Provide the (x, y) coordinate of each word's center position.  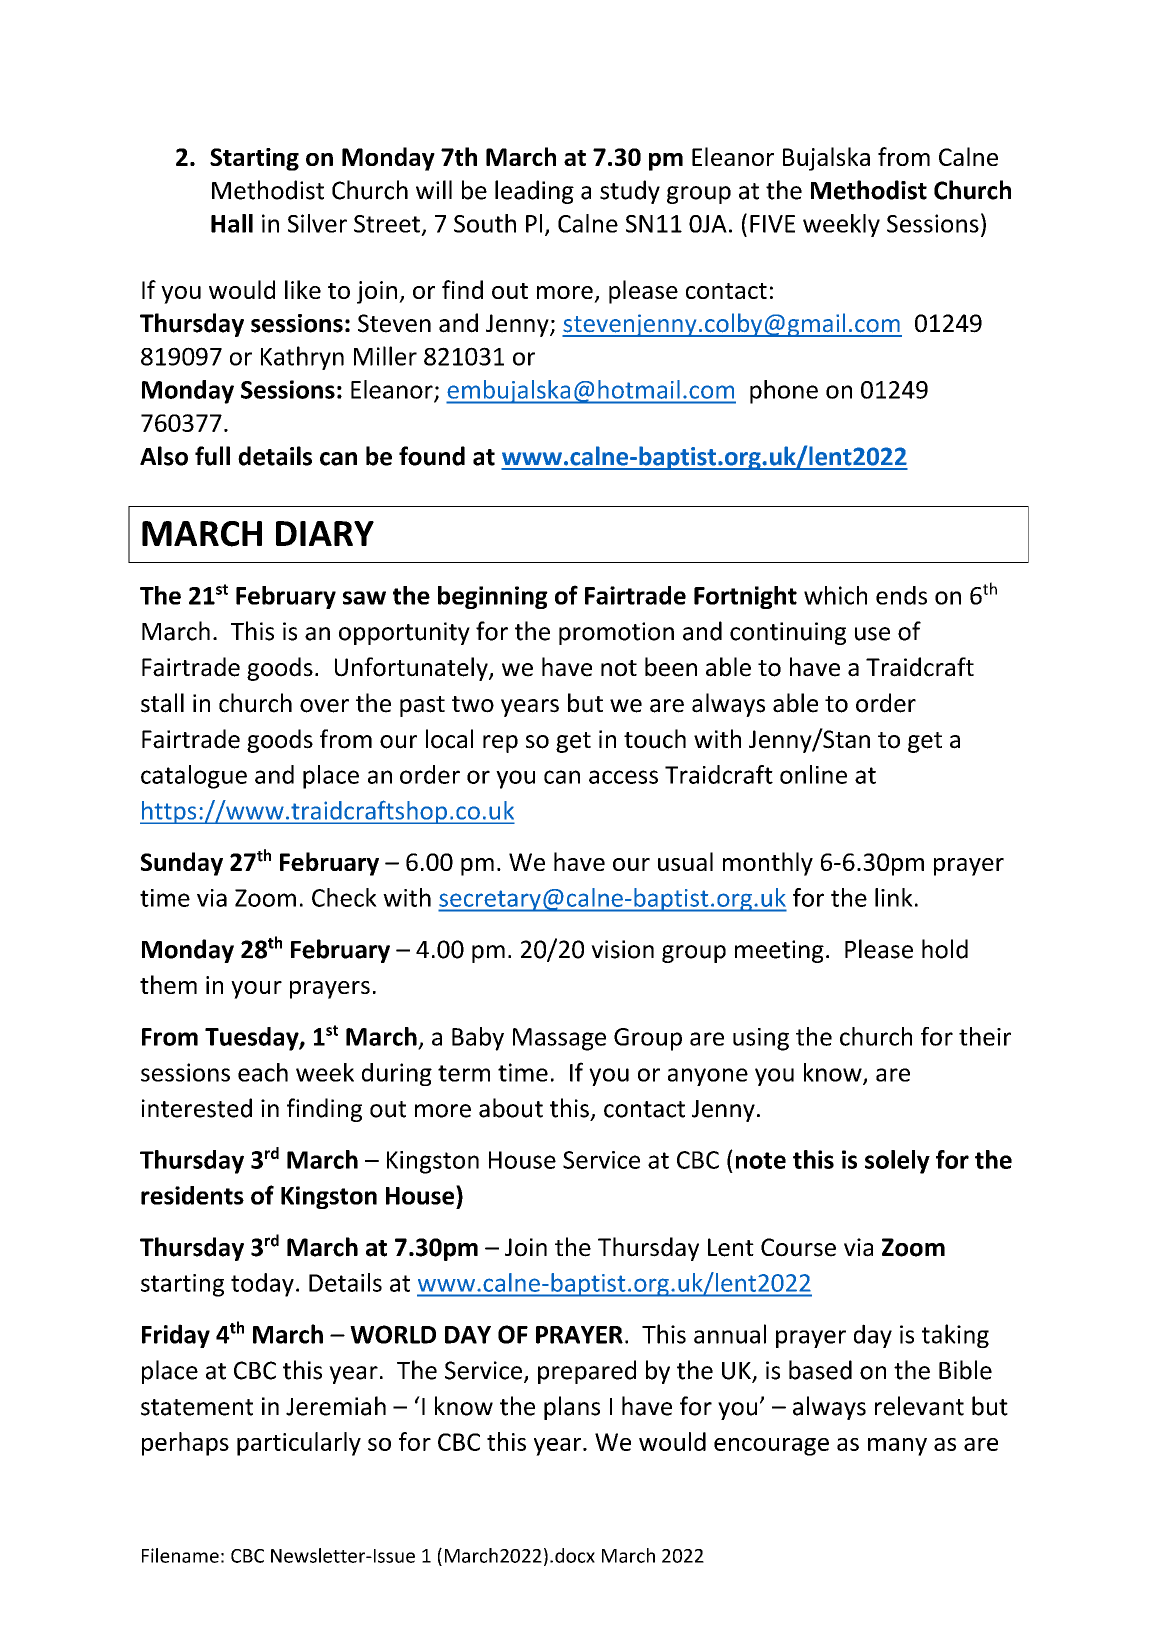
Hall (232, 223)
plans (572, 1408)
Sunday (182, 864)
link (894, 897)
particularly (299, 1444)
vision (622, 949)
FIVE (772, 224)
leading (534, 192)
